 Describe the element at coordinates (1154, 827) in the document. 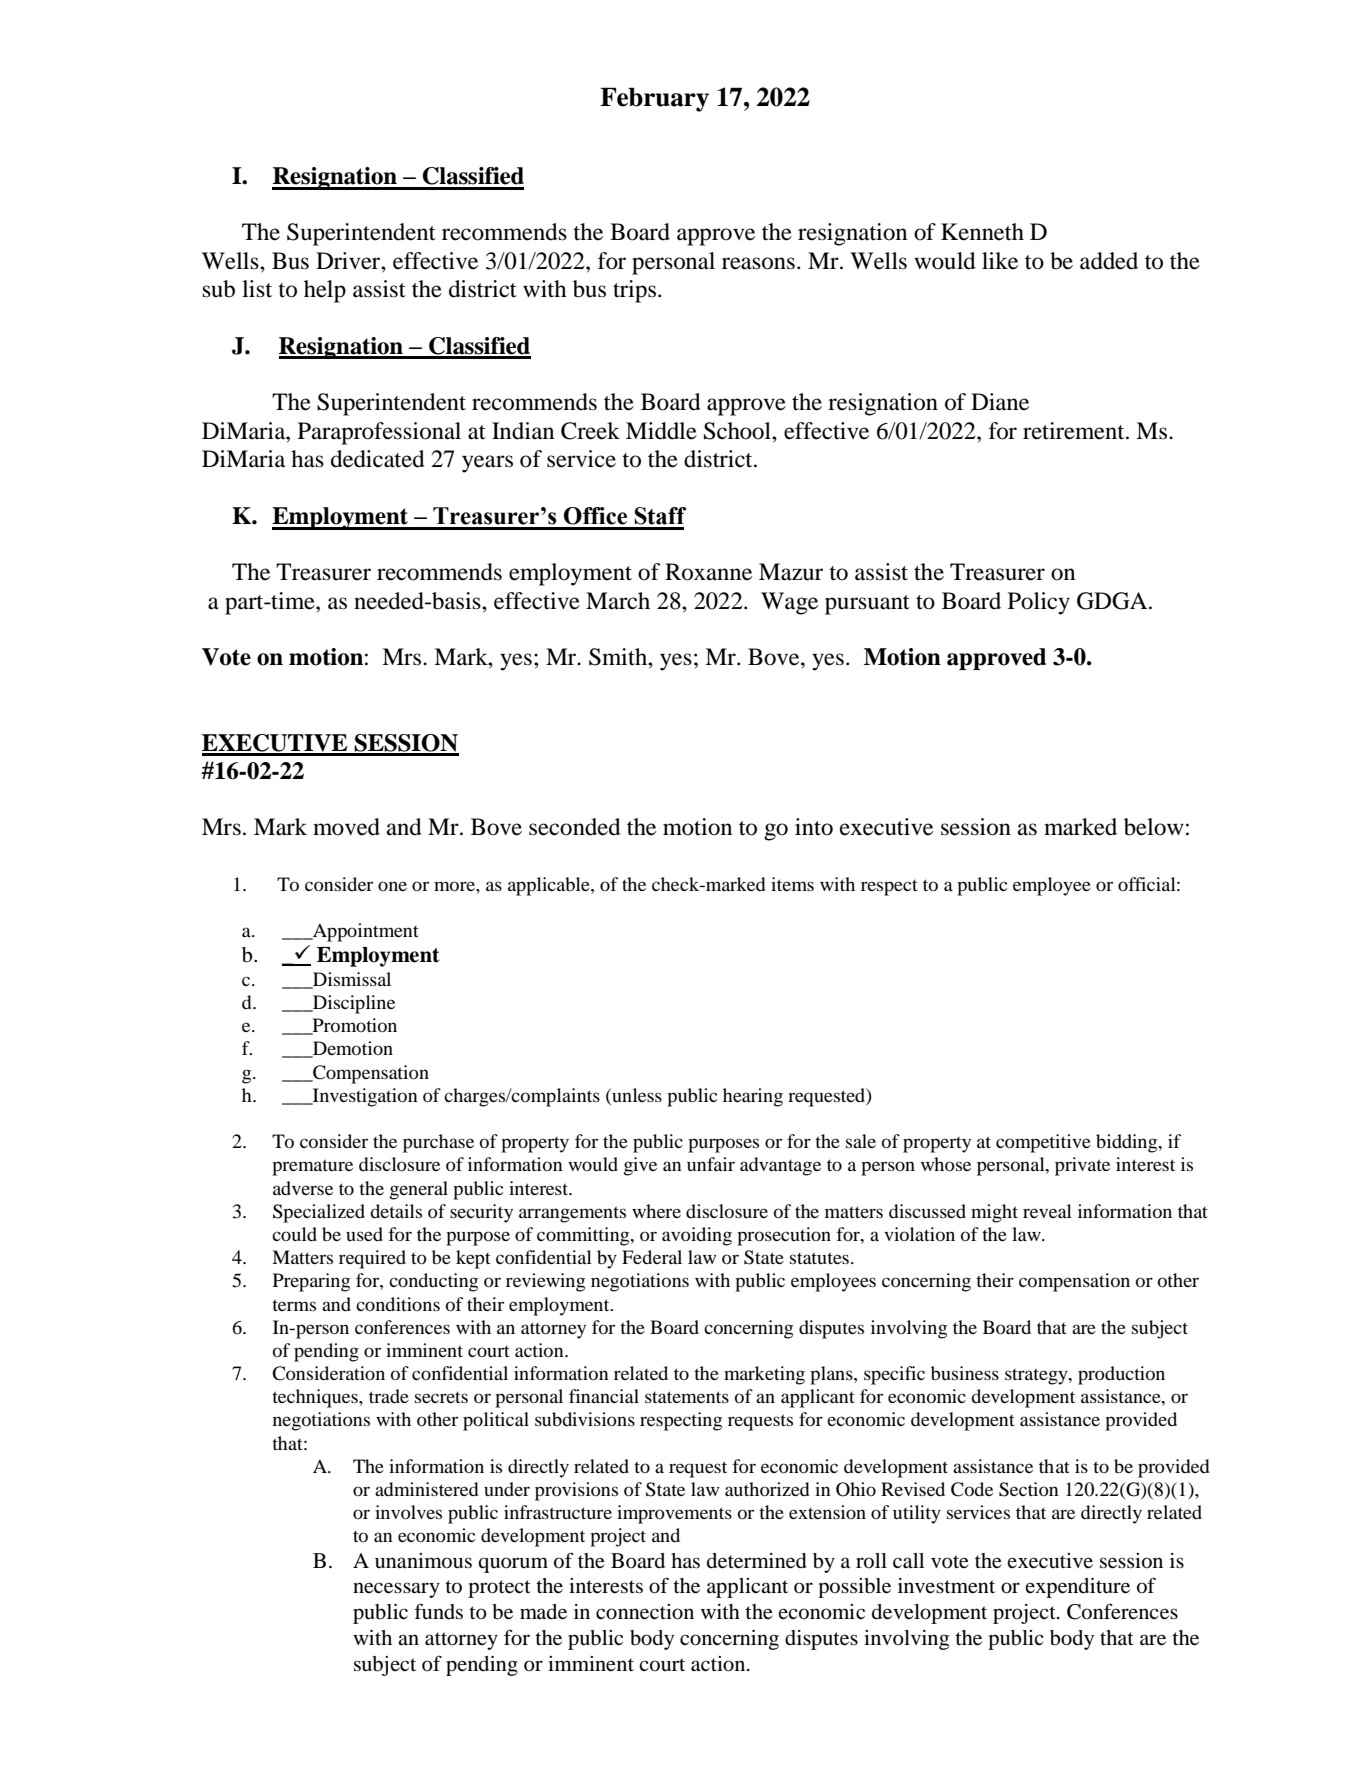

I see `below` at that location.
